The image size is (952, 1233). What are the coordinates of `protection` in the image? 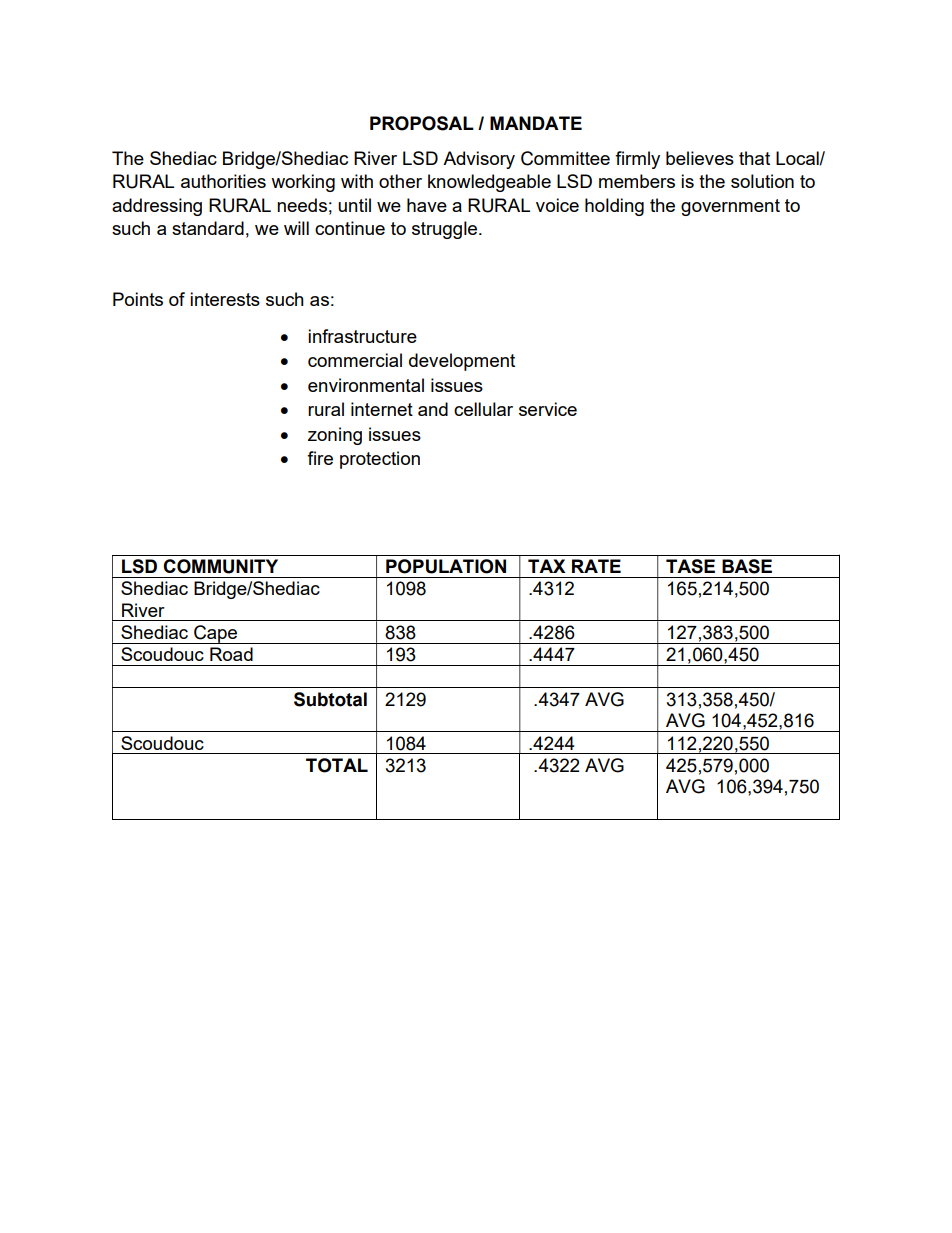 It's located at (380, 460).
